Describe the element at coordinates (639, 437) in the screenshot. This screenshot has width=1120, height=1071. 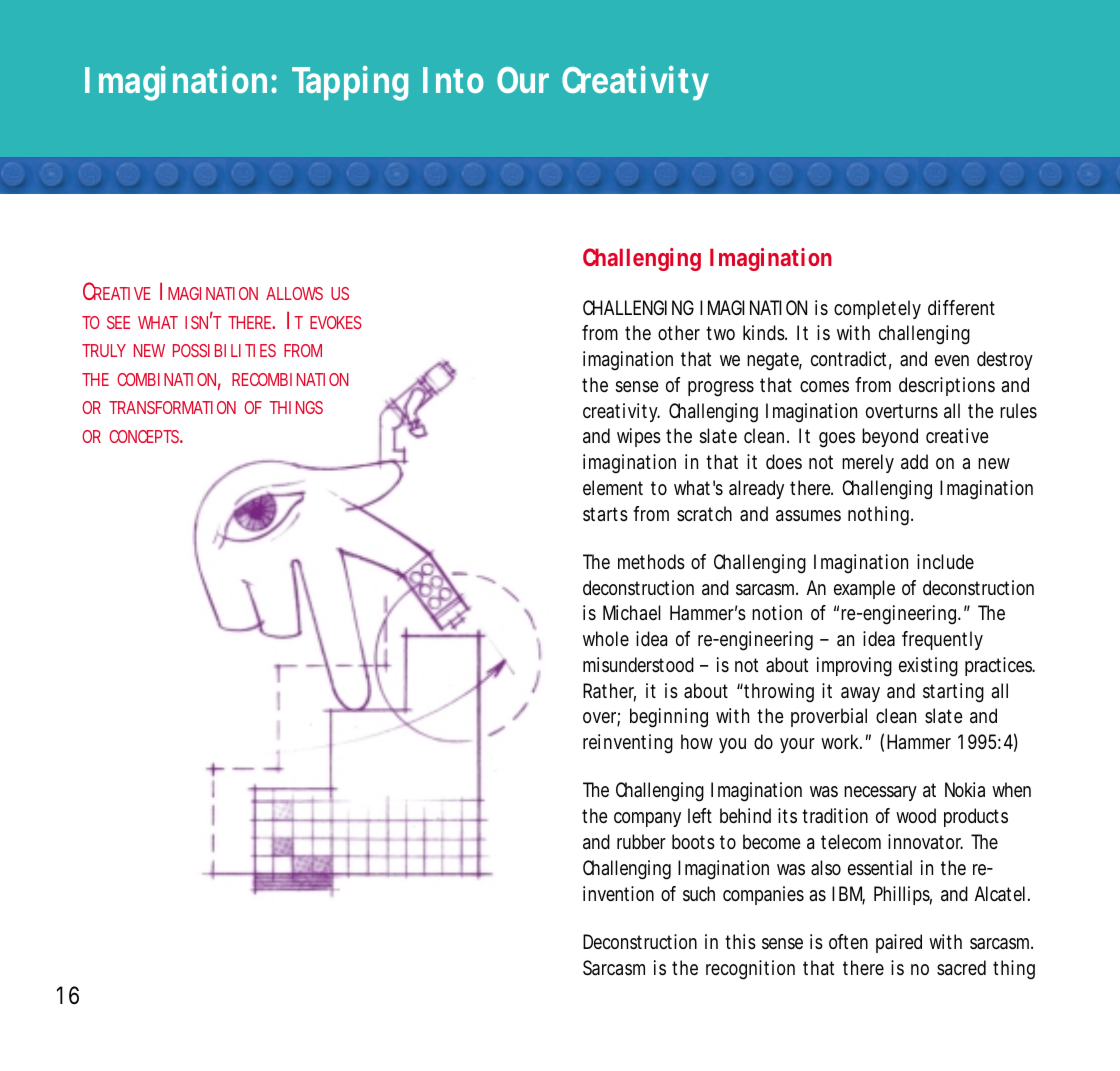
I see `wipes` at that location.
